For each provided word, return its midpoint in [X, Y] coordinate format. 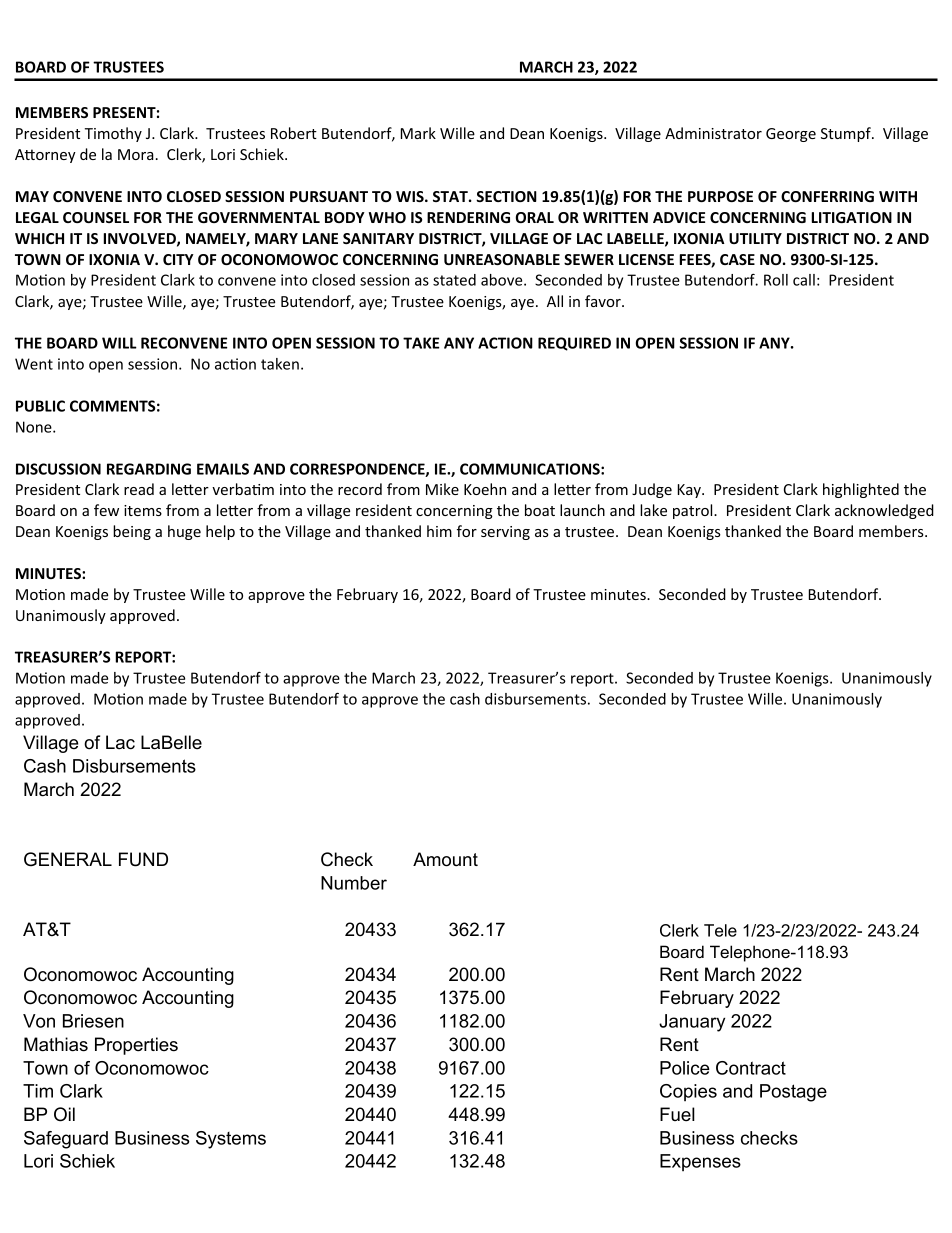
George [791, 135]
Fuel [677, 1114]
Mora [136, 154]
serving [505, 533]
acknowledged [884, 511]
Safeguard [66, 1140]
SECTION [506, 196]
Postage [793, 1093]
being [132, 532]
